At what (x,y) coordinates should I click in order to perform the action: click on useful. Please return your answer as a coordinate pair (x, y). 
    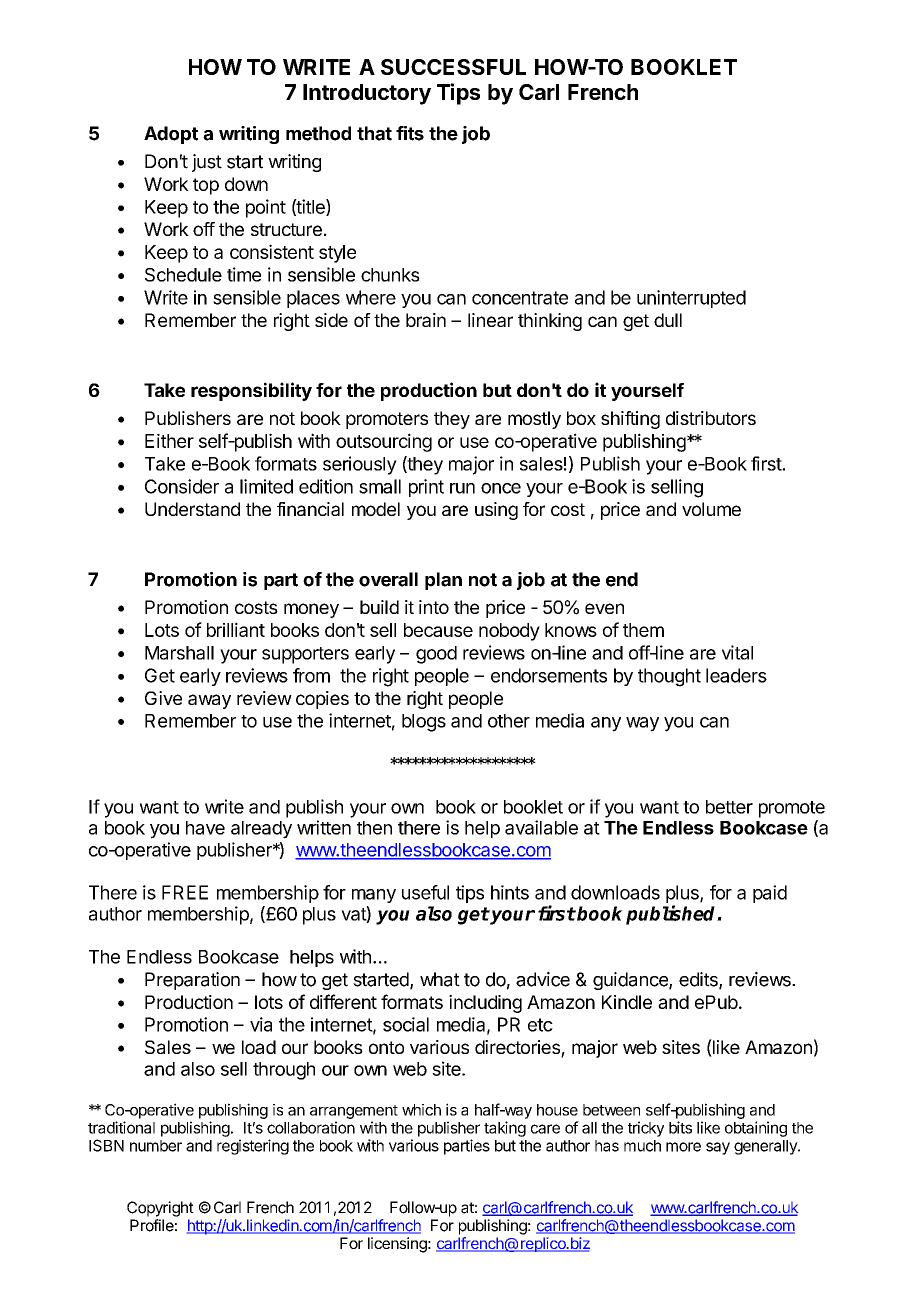
    Looking at the image, I should click on (425, 892).
